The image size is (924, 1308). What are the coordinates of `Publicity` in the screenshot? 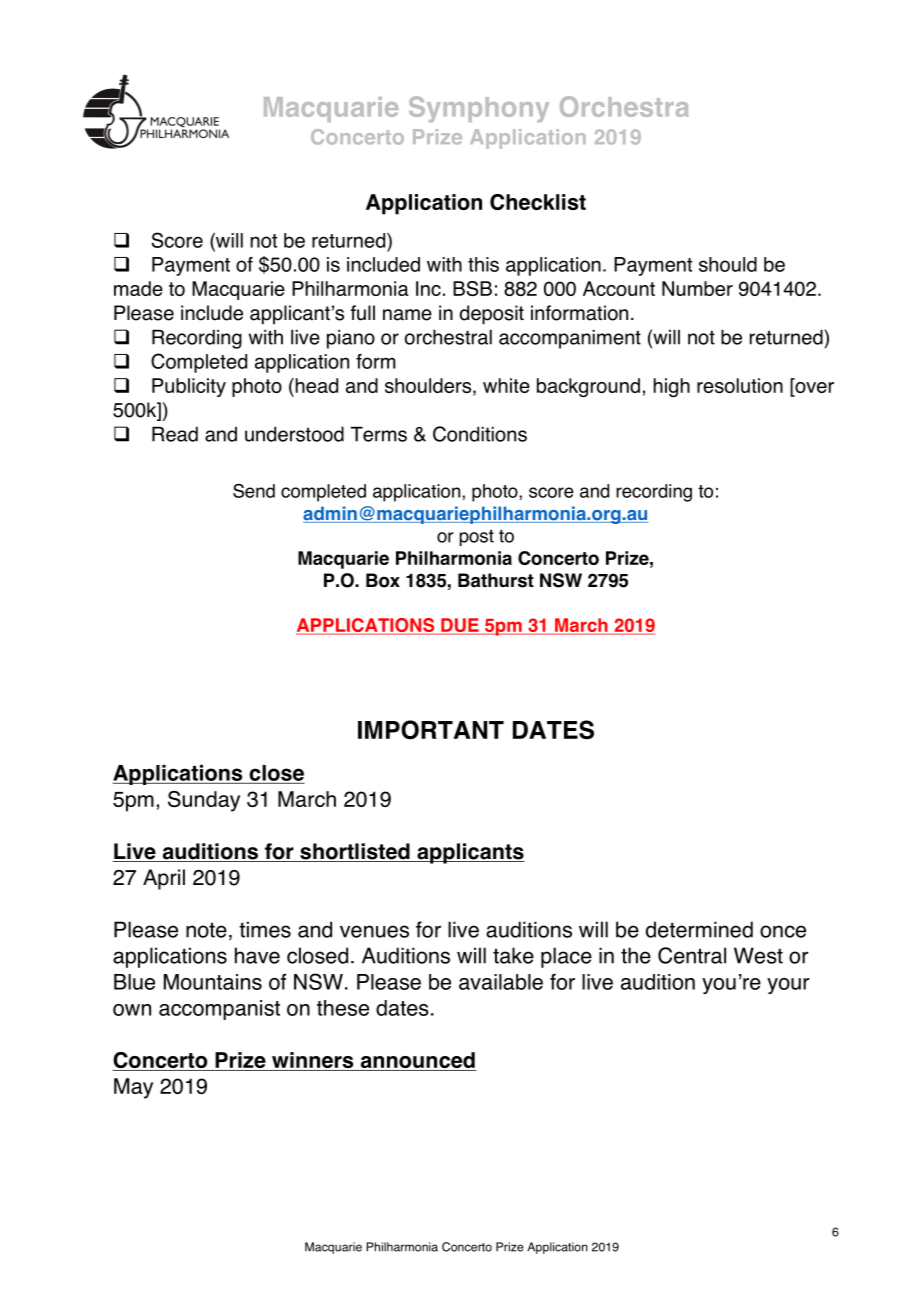 It's located at (189, 387).
